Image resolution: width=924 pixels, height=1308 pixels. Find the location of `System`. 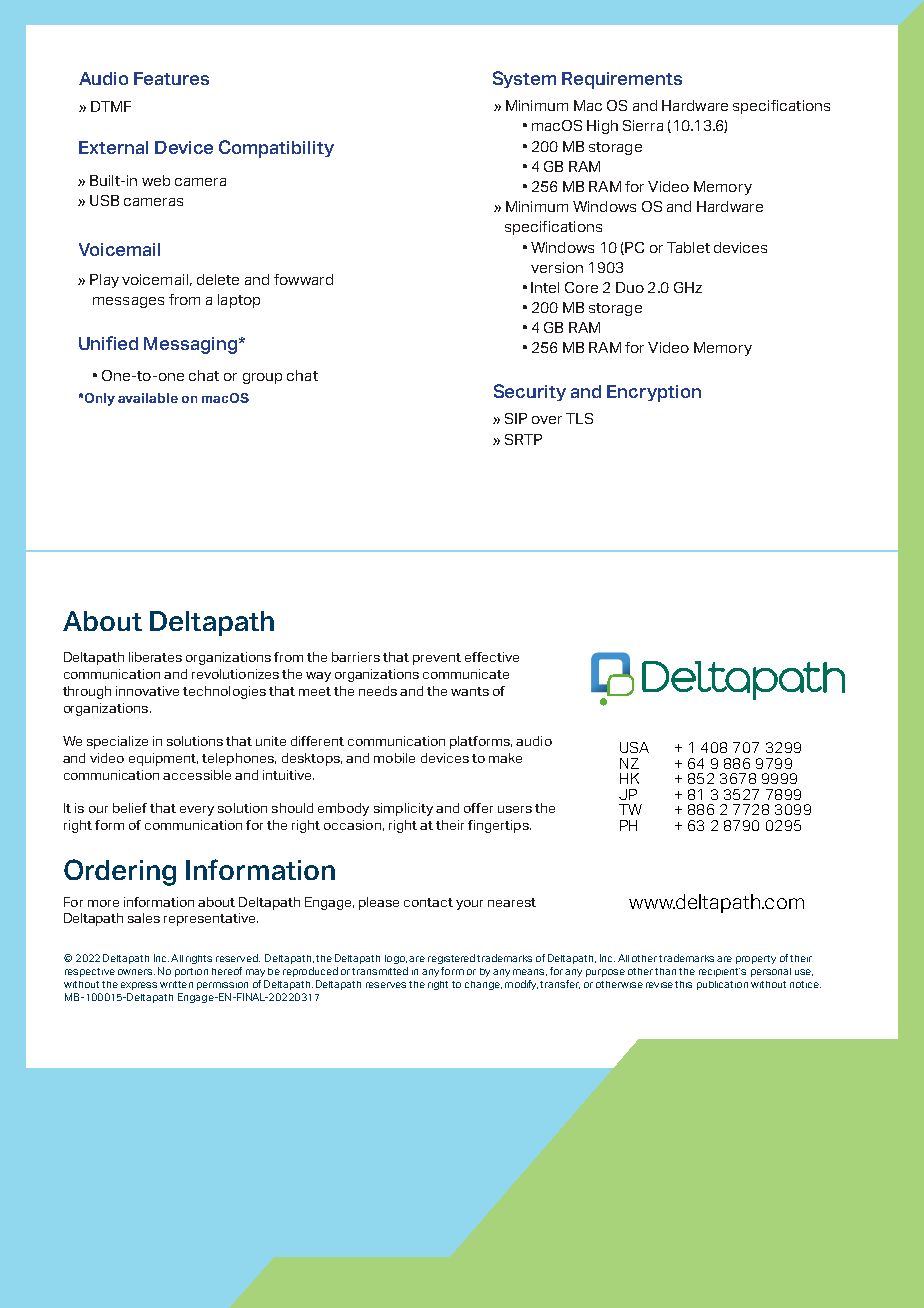

System is located at coordinates (524, 79).
